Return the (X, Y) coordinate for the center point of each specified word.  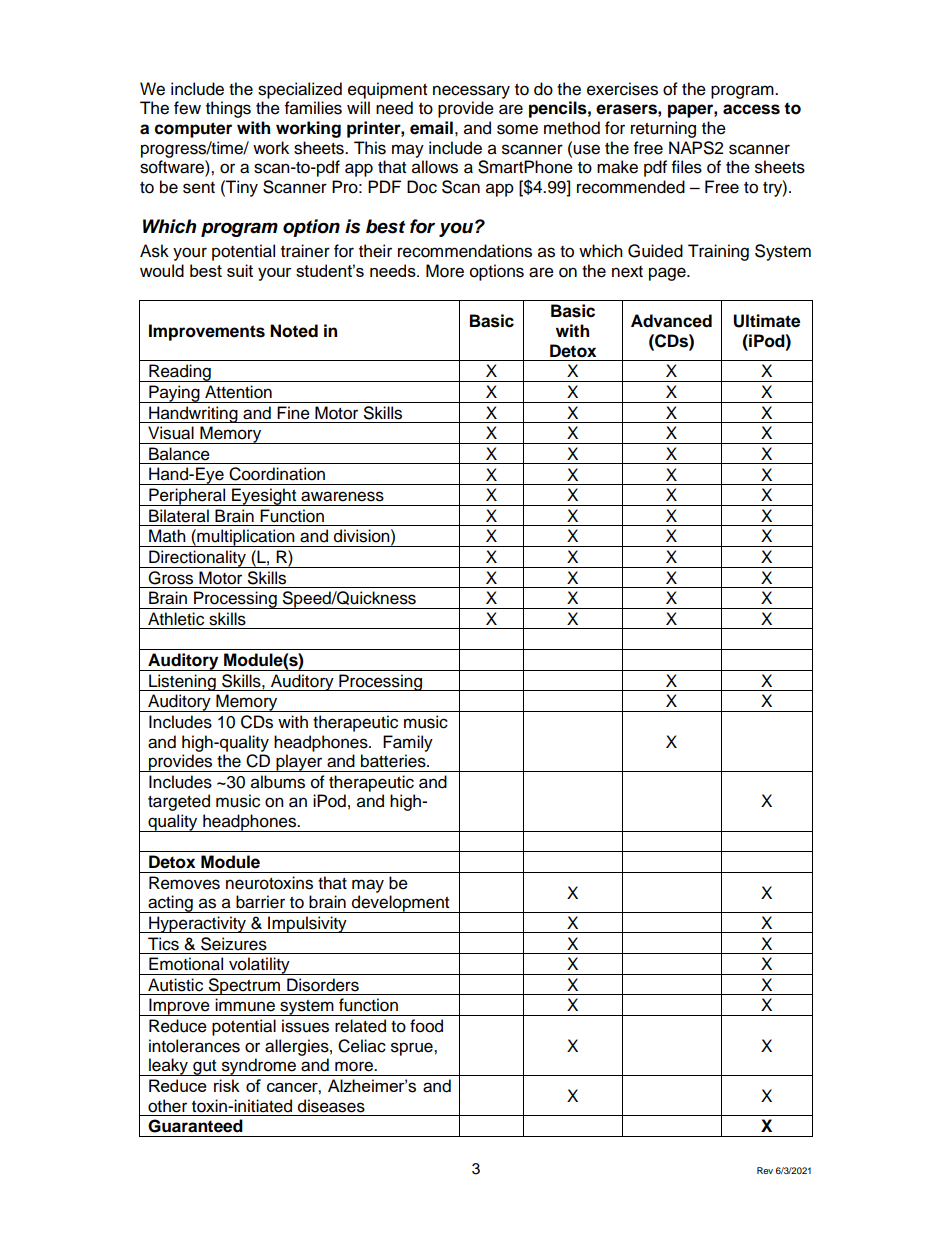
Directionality (197, 559)
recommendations (465, 251)
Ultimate (766, 321)
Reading (180, 373)
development (401, 904)
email (431, 128)
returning (663, 129)
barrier (260, 902)
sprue (413, 1049)
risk (227, 1085)
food (426, 1026)
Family (408, 743)
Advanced (671, 321)
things (228, 109)
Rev (765, 1170)
